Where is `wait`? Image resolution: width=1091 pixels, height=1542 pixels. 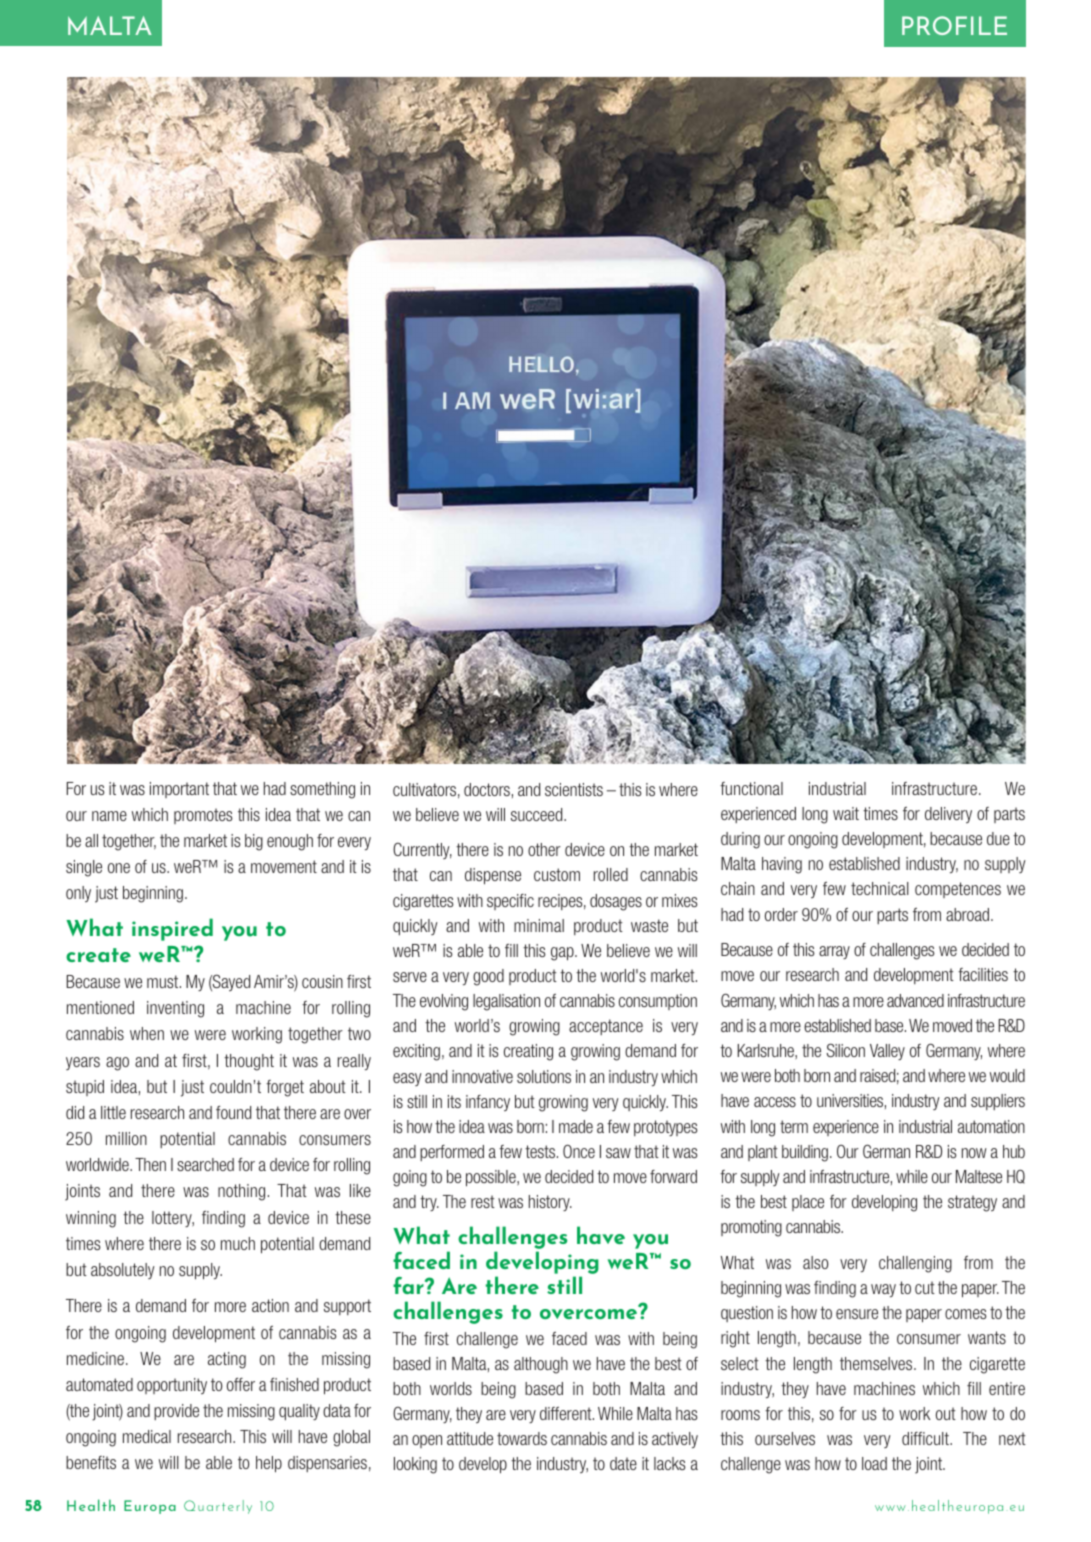 wait is located at coordinates (846, 813).
